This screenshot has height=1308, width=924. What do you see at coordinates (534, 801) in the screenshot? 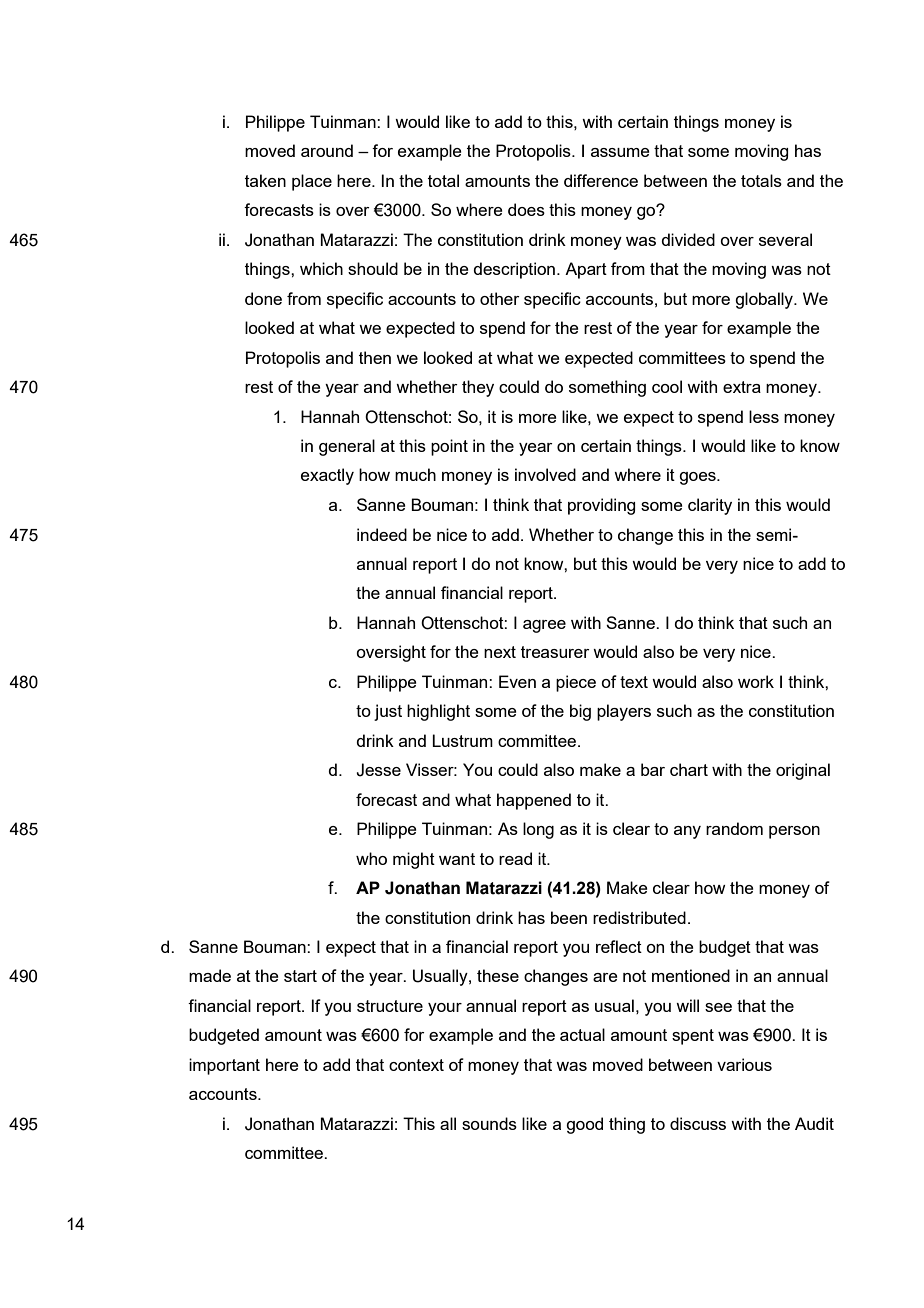
I see `happened` at bounding box center [534, 801].
